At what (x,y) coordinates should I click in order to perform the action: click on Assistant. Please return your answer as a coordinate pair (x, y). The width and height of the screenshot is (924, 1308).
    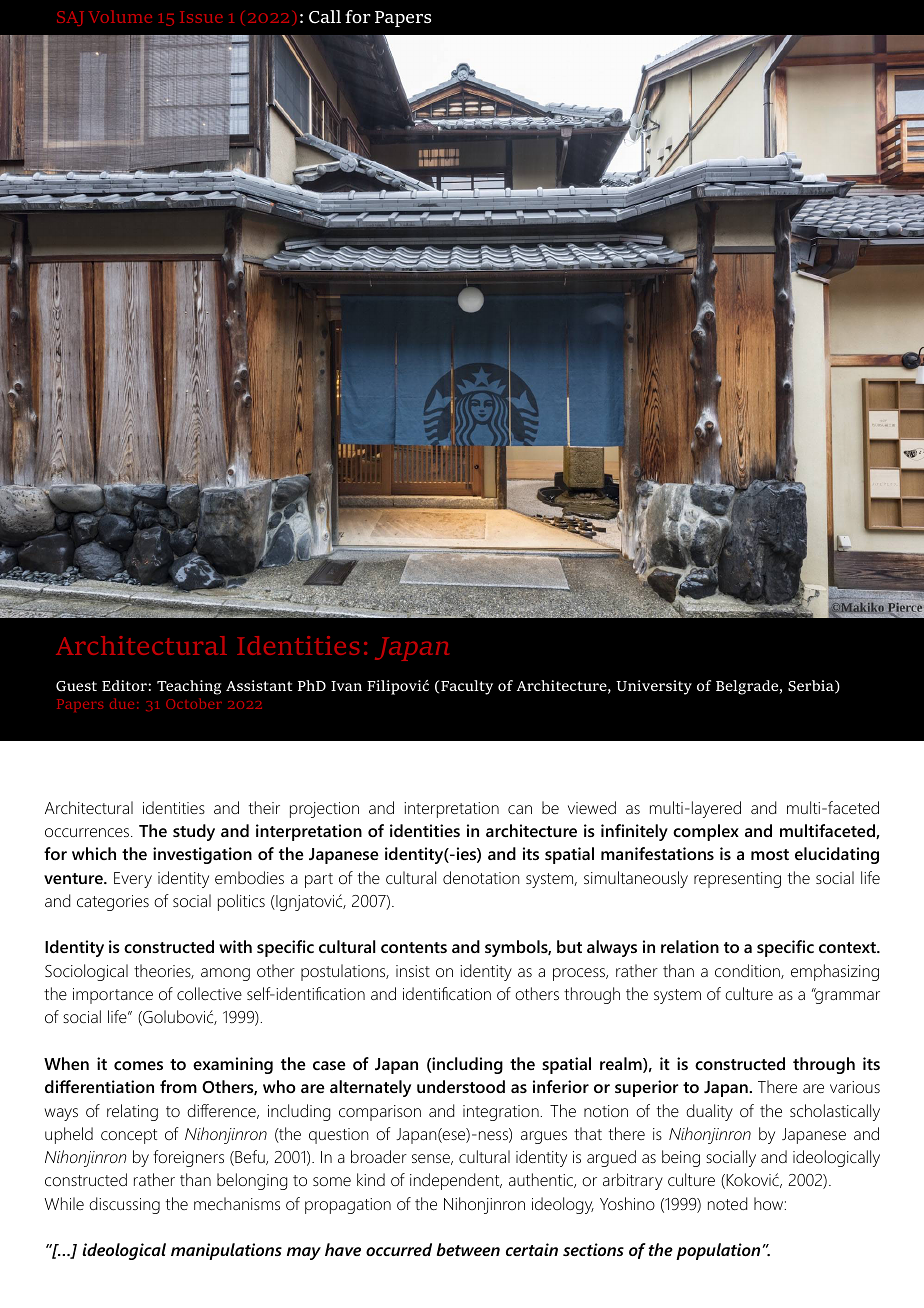
    Looking at the image, I should click on (259, 685).
